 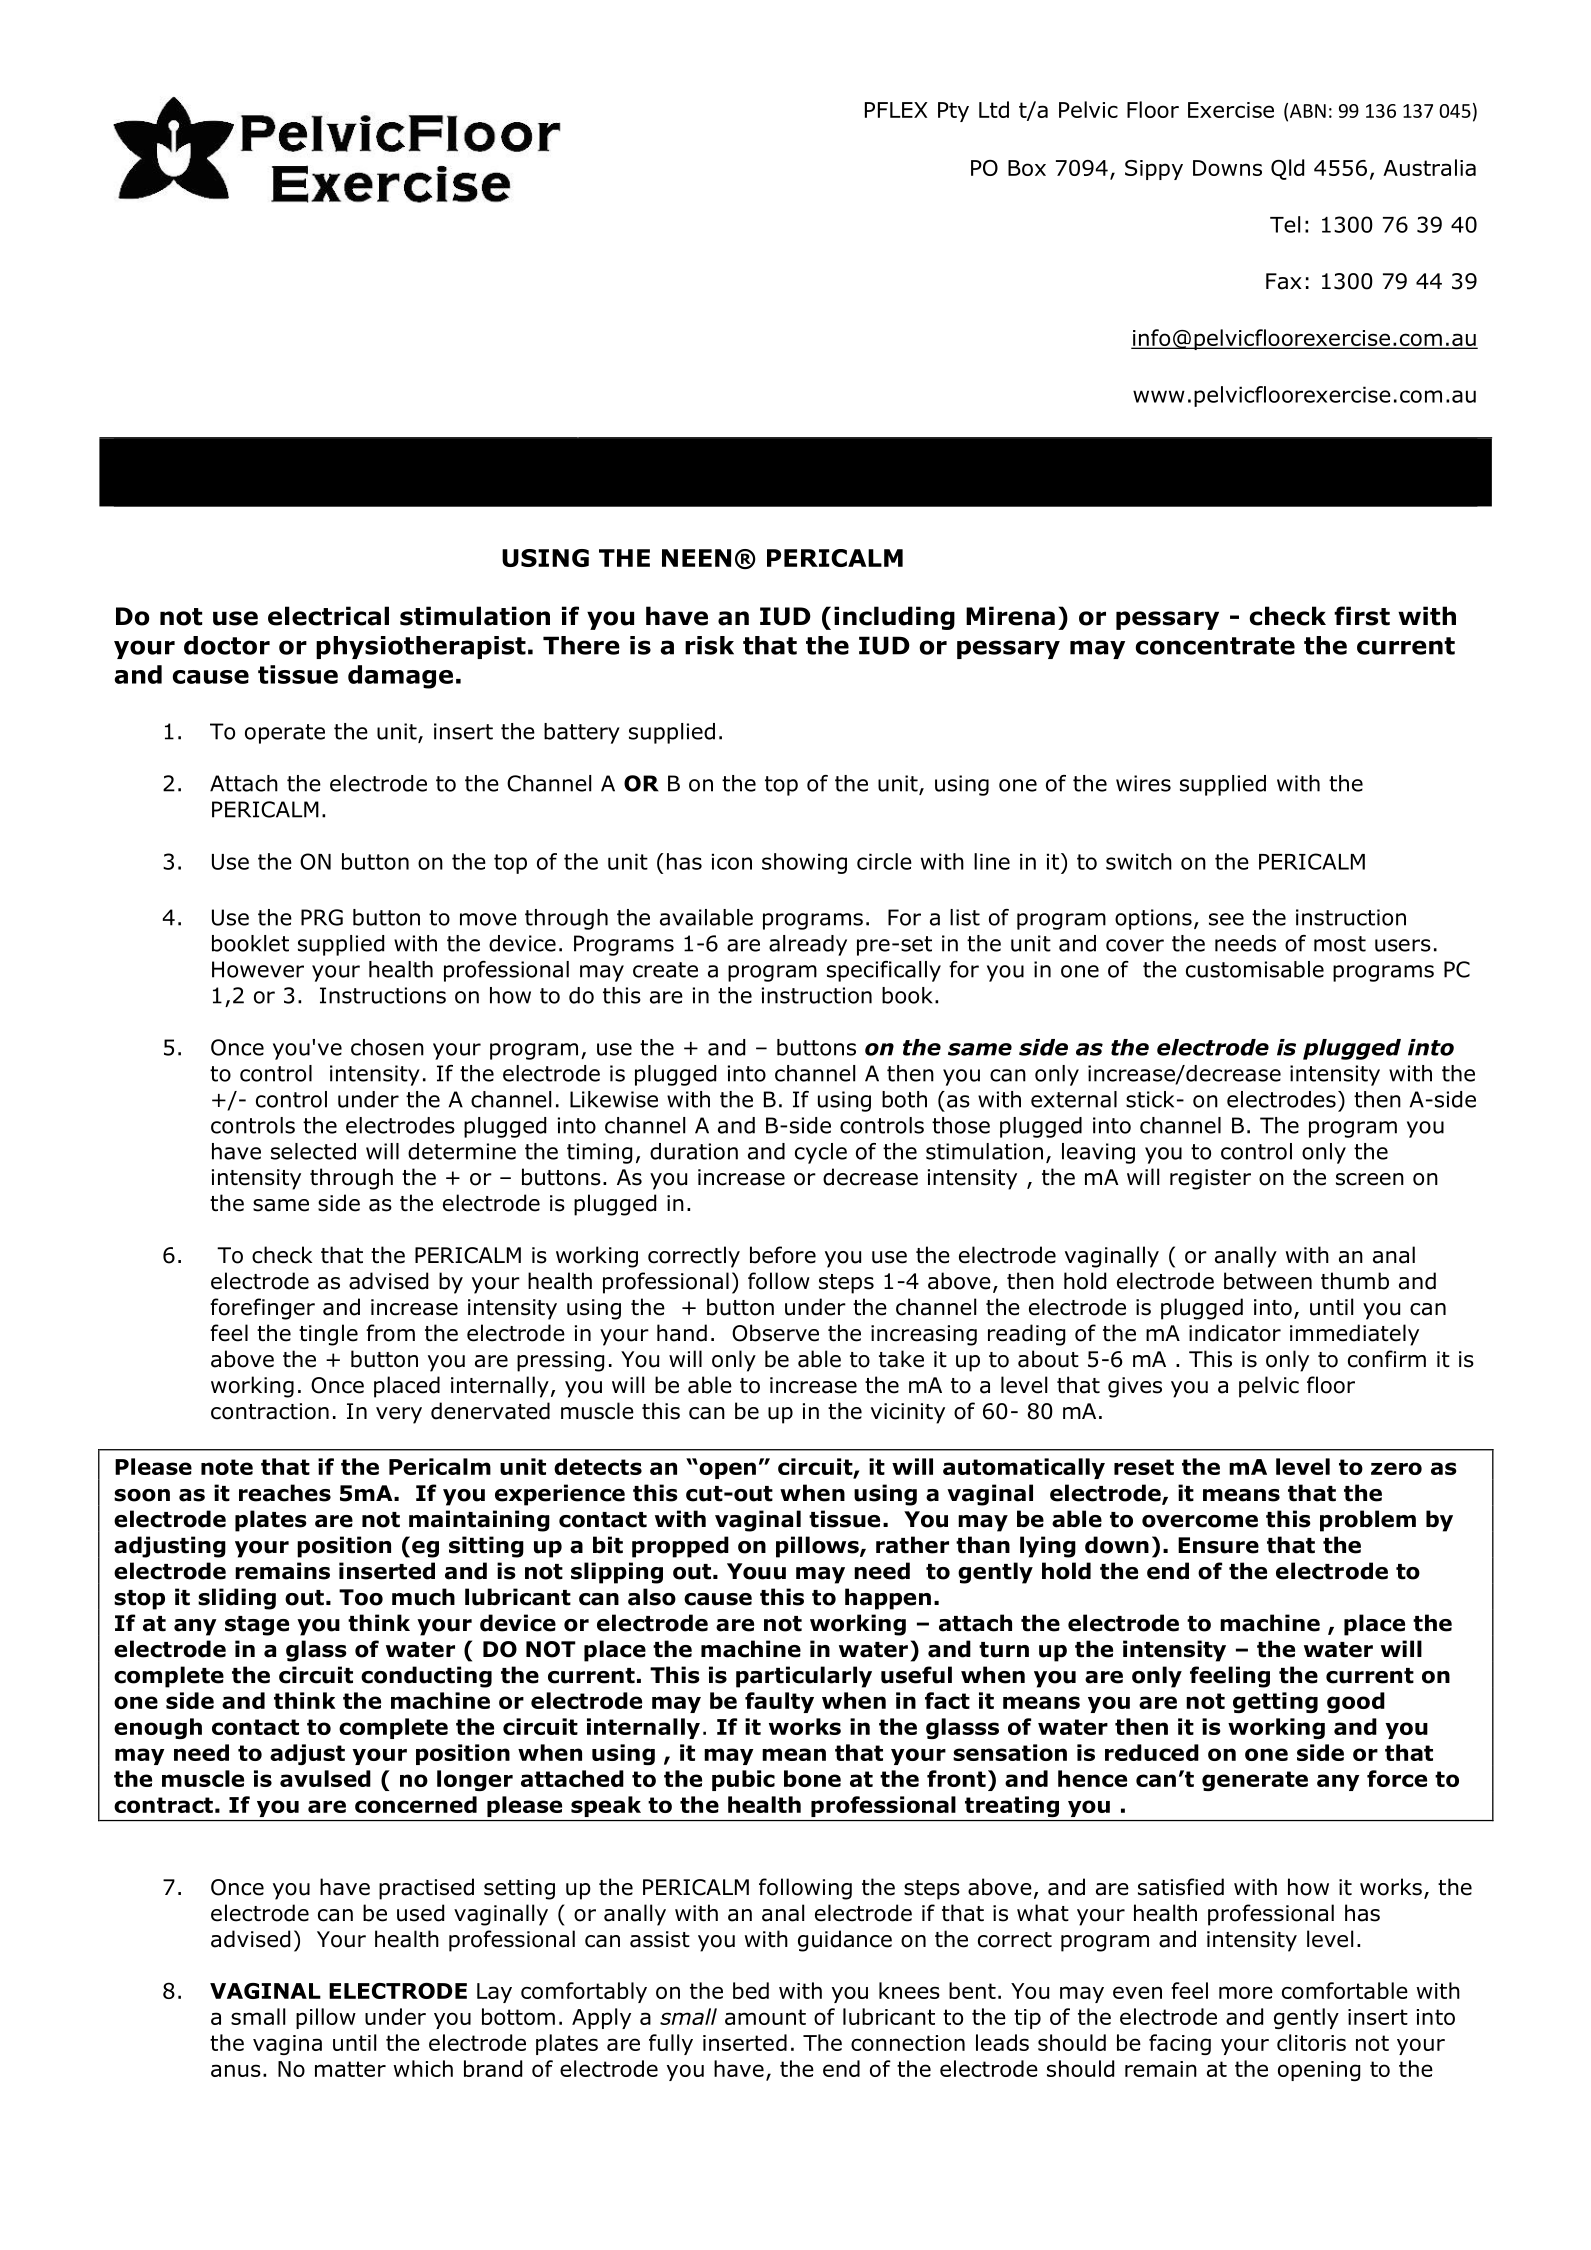 I want to click on matter, so click(x=350, y=2069).
